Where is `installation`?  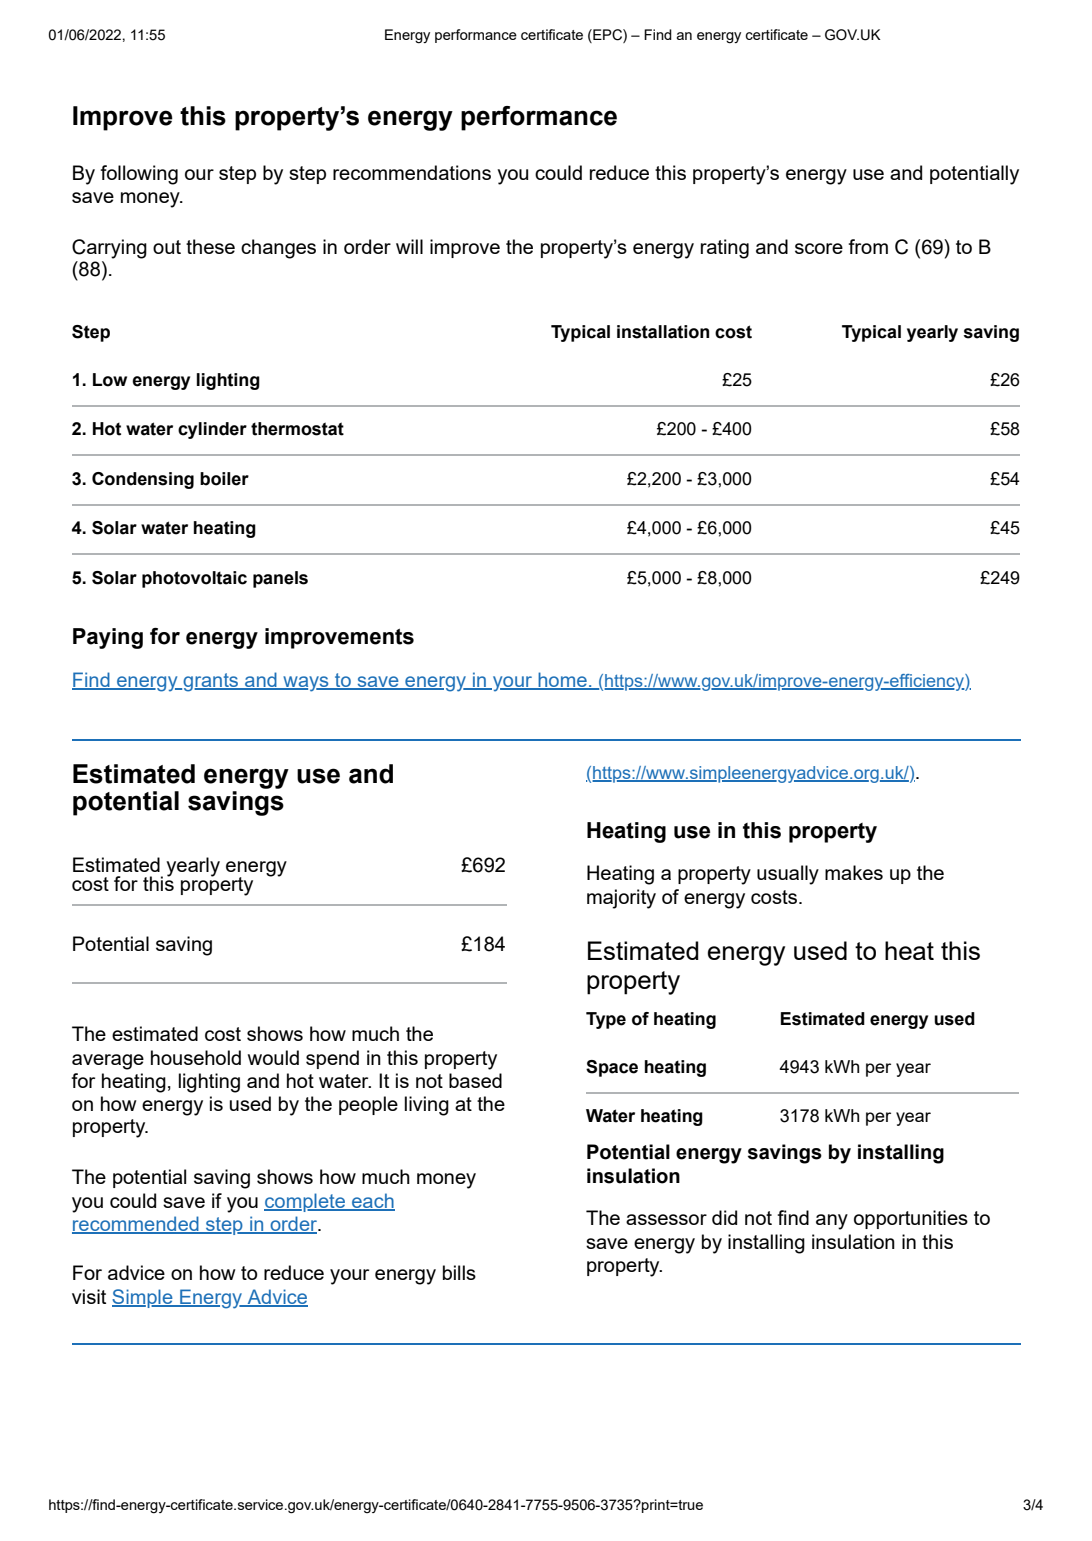
installation is located at coordinates (663, 332).
